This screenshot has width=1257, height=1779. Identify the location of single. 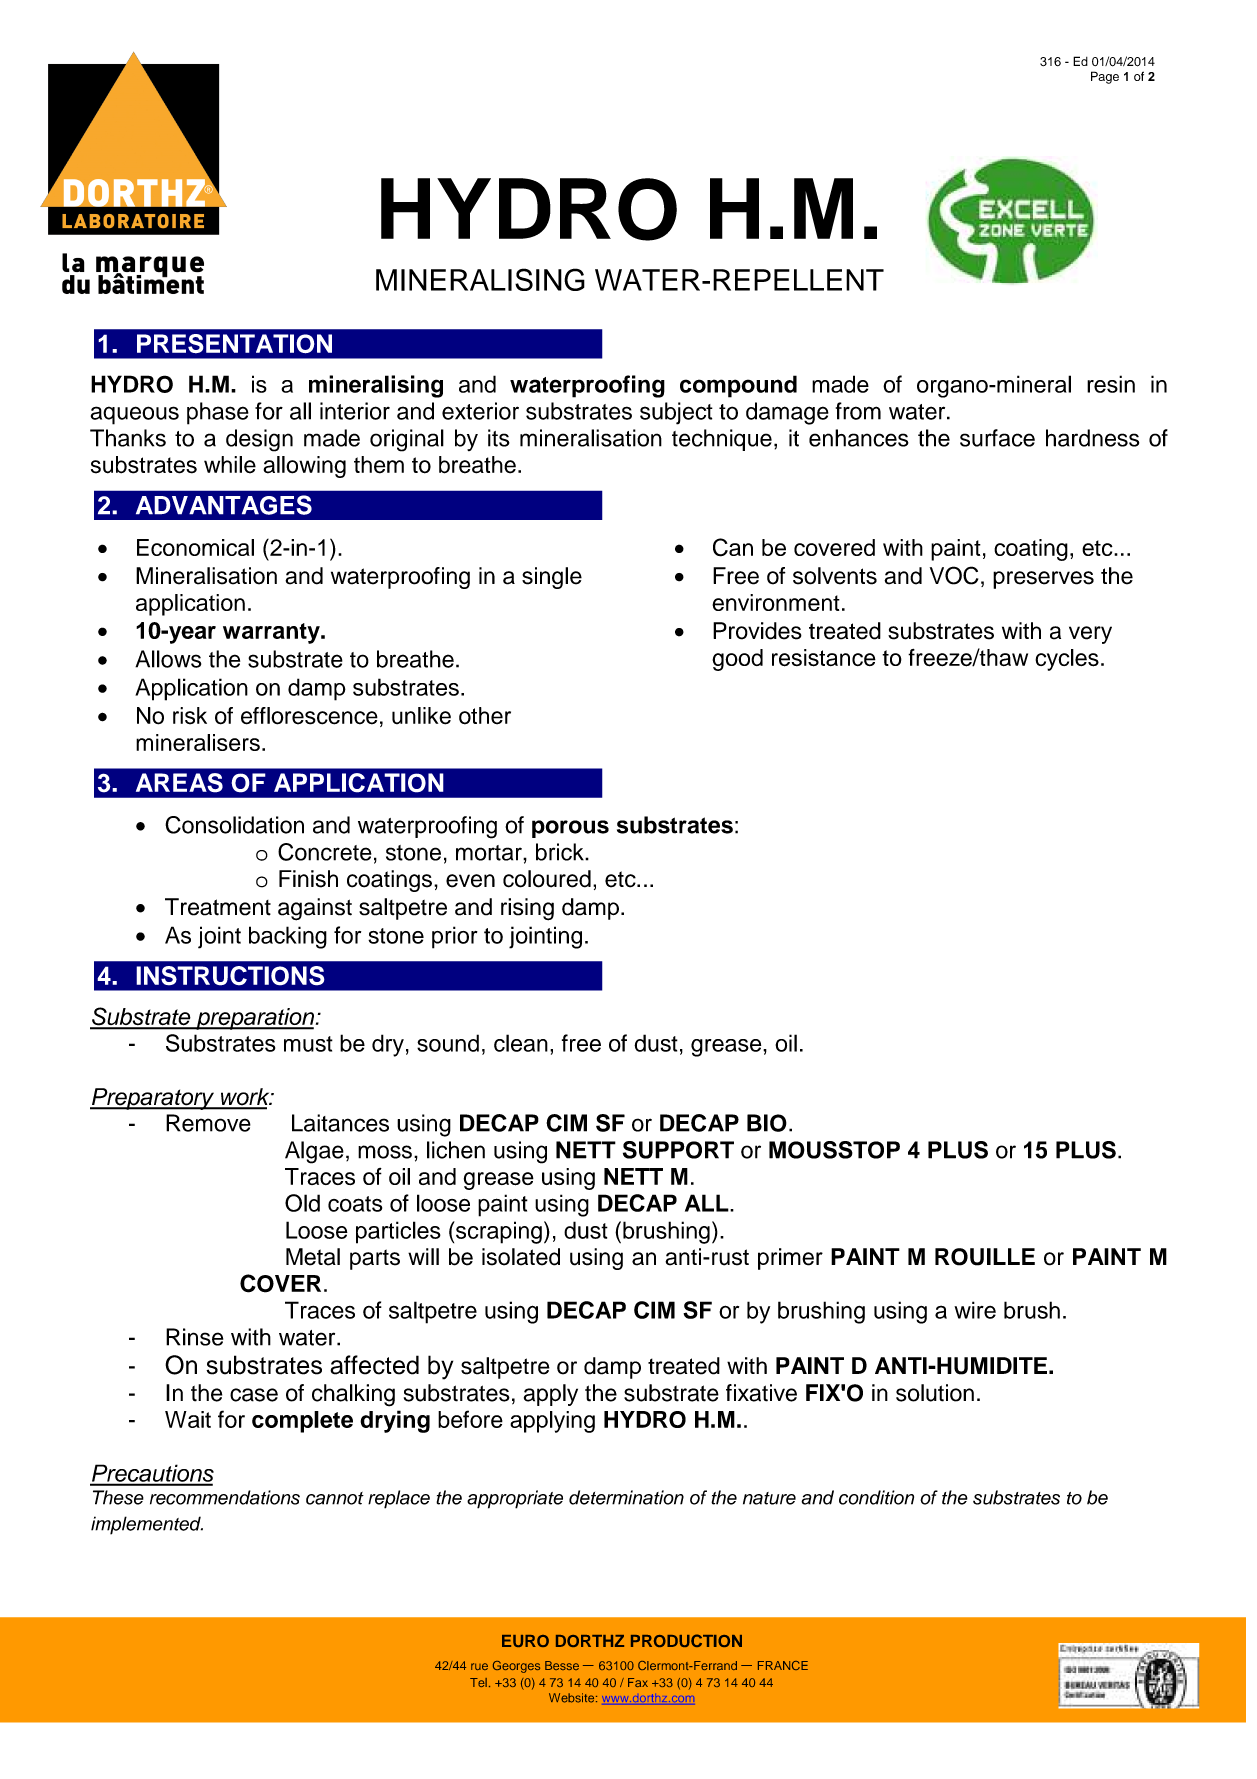
(552, 578).
